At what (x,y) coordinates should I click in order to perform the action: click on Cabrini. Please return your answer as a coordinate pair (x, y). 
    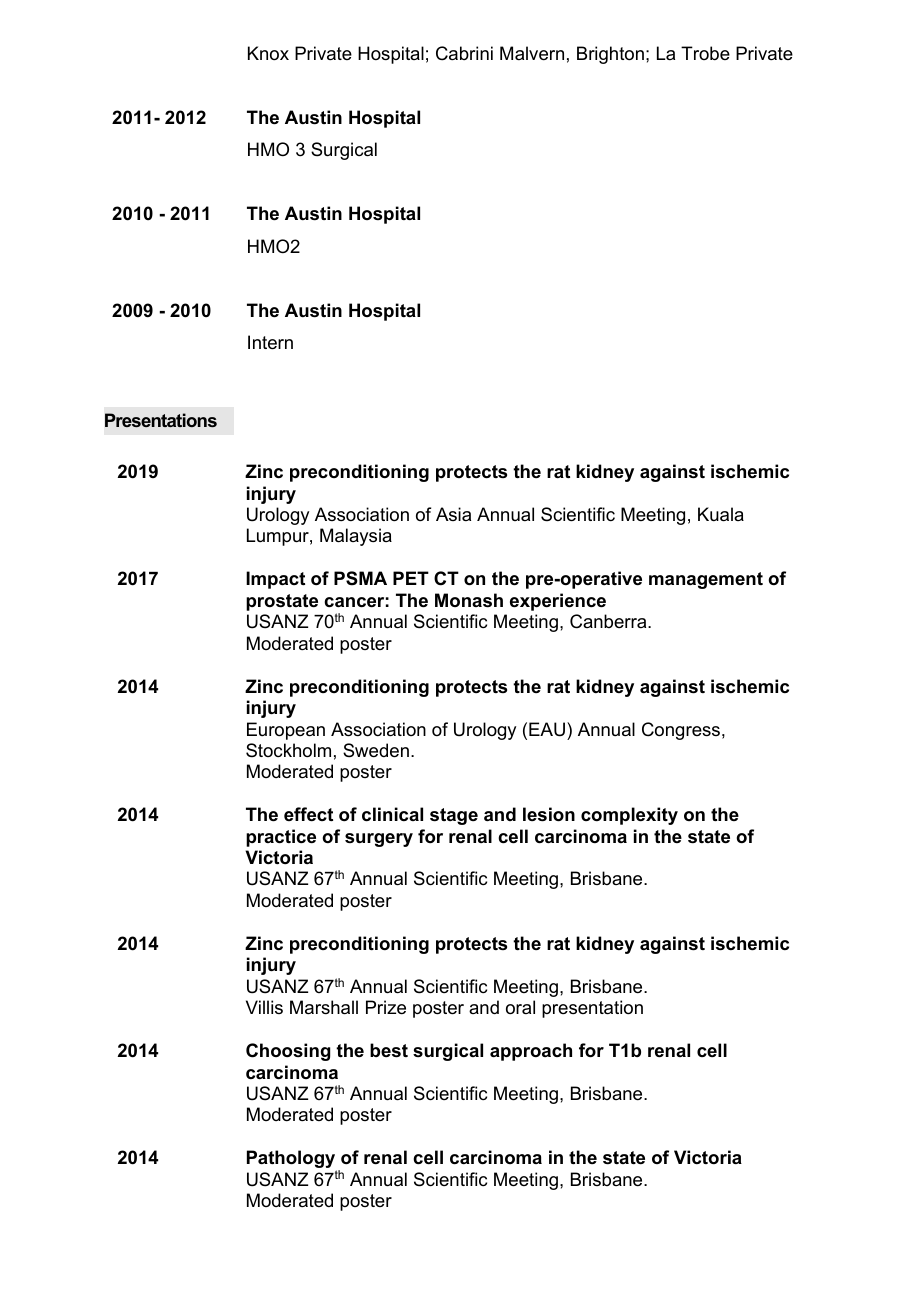
    Looking at the image, I should click on (464, 53).
